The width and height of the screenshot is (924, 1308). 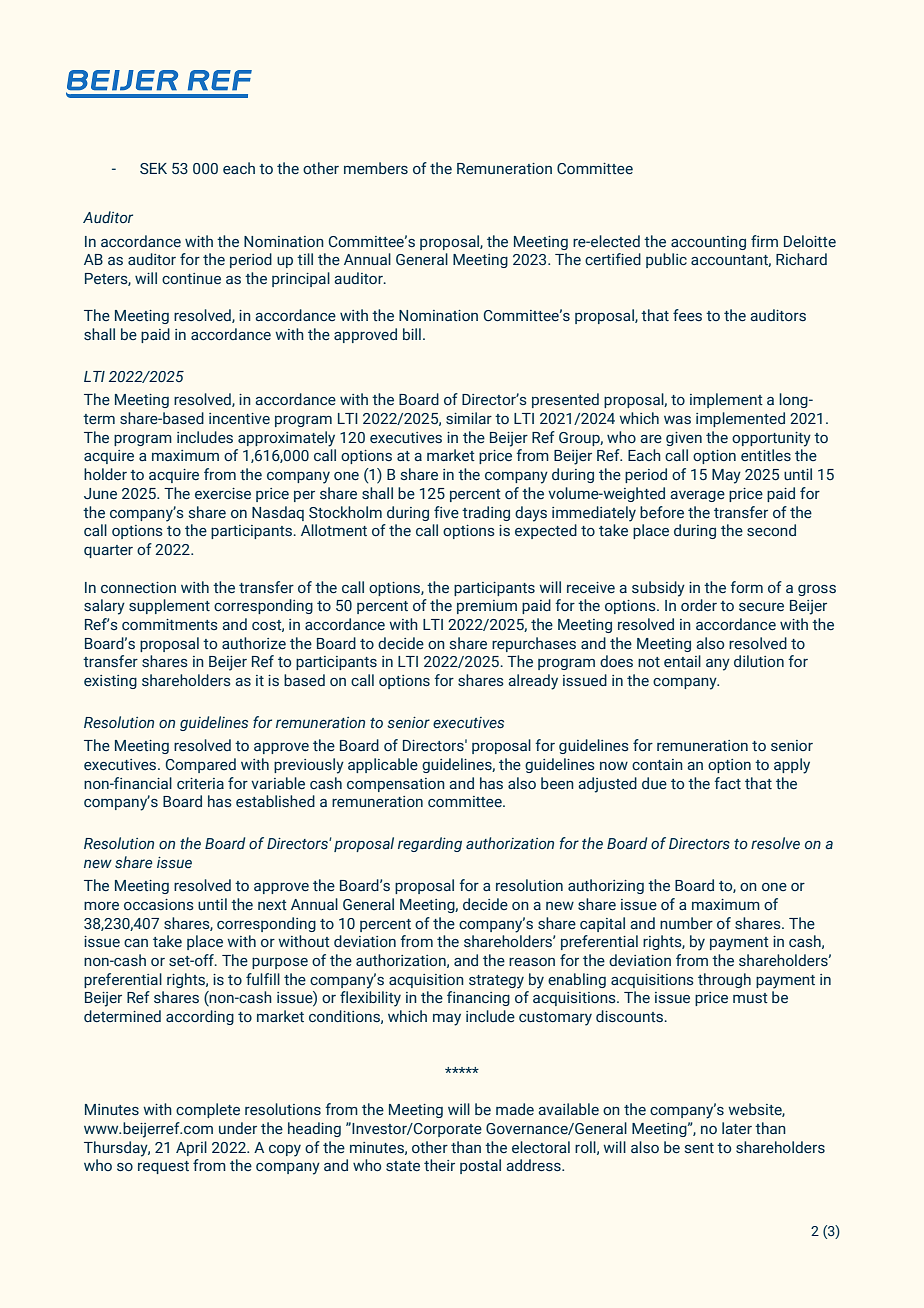 I want to click on members, so click(x=376, y=168).
